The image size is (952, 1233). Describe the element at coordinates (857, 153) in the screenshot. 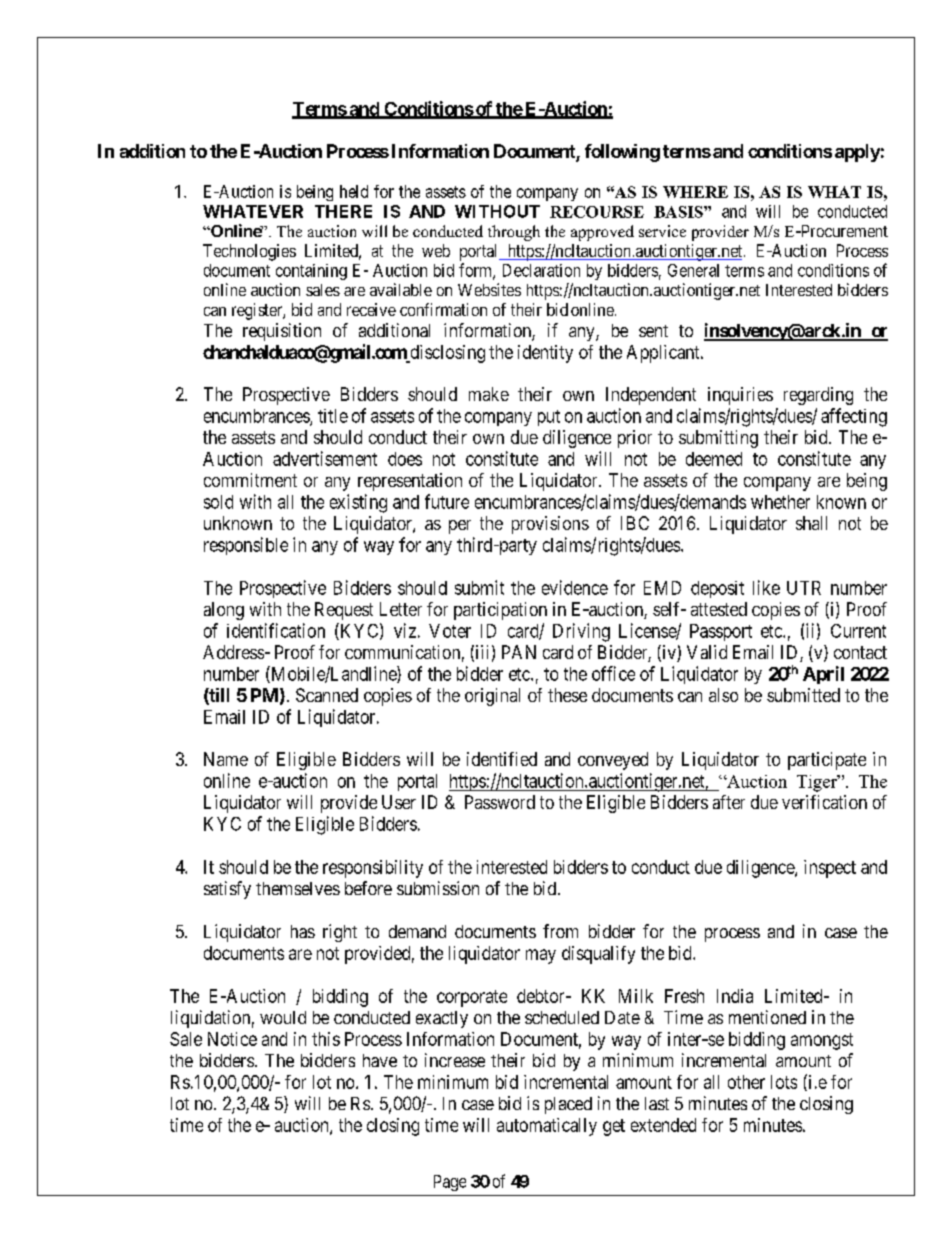

I see `apply` at that location.
